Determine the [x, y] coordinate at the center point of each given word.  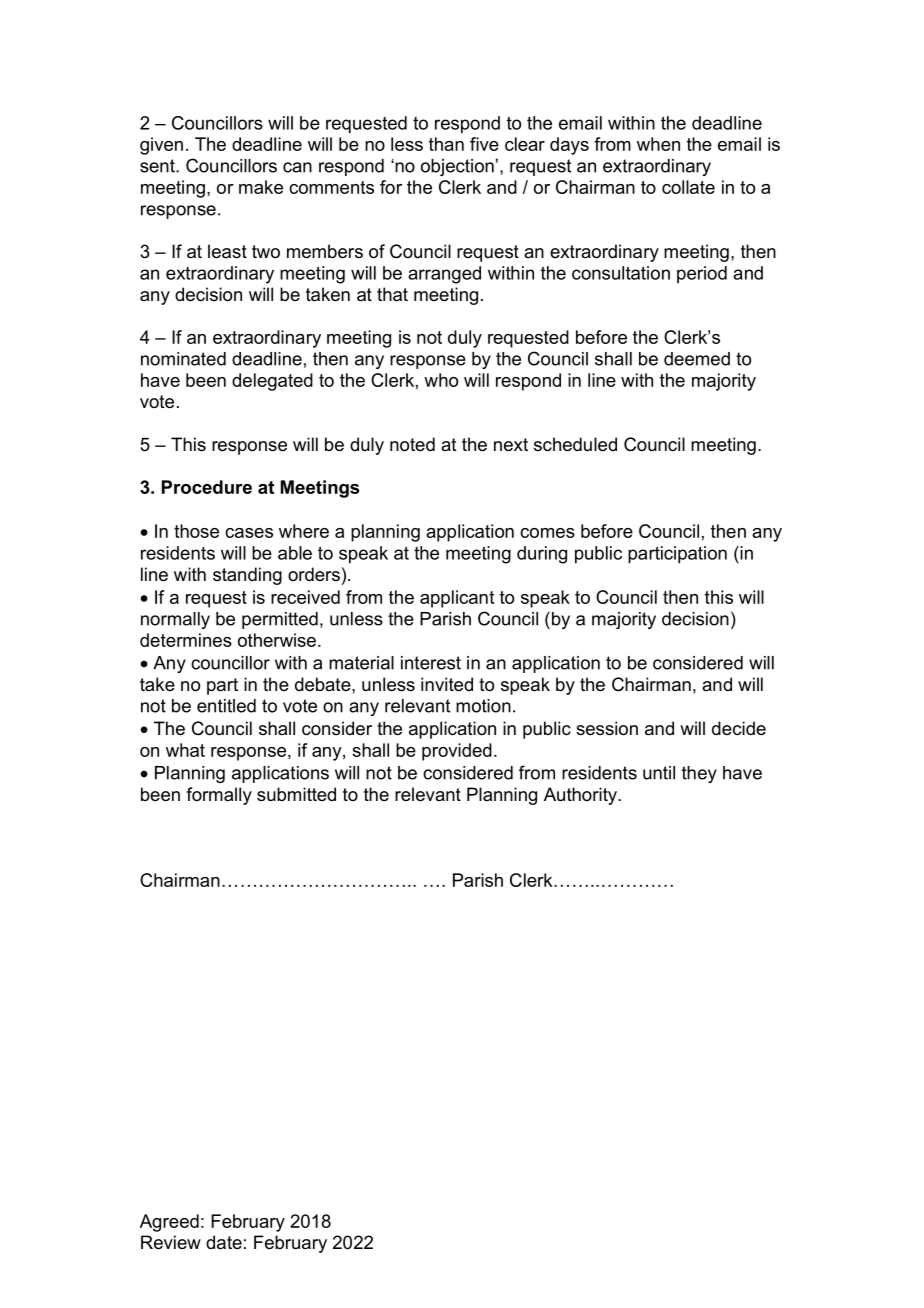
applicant [457, 599]
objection [457, 167]
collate [688, 187]
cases [249, 533]
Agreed [169, 1223]
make [261, 187]
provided [457, 752]
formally [219, 796]
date [224, 1242]
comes [547, 533]
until [659, 773]
